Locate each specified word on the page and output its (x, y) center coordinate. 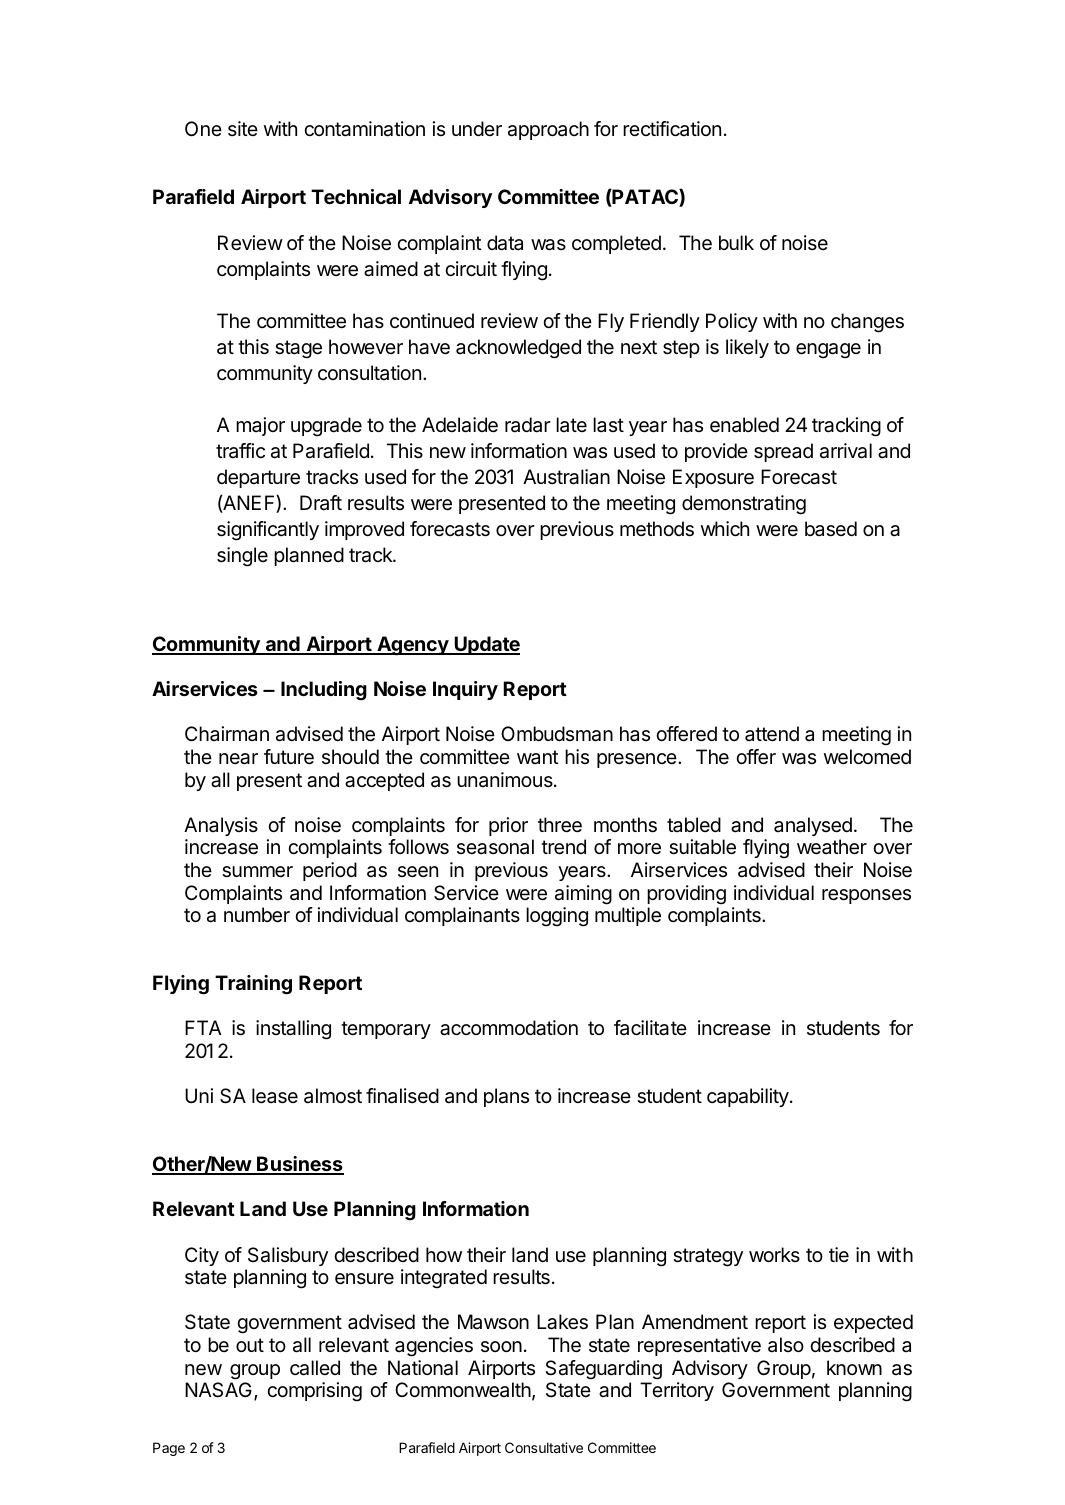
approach (548, 130)
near (238, 759)
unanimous (506, 780)
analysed (813, 826)
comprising (314, 1392)
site (243, 128)
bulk (736, 242)
